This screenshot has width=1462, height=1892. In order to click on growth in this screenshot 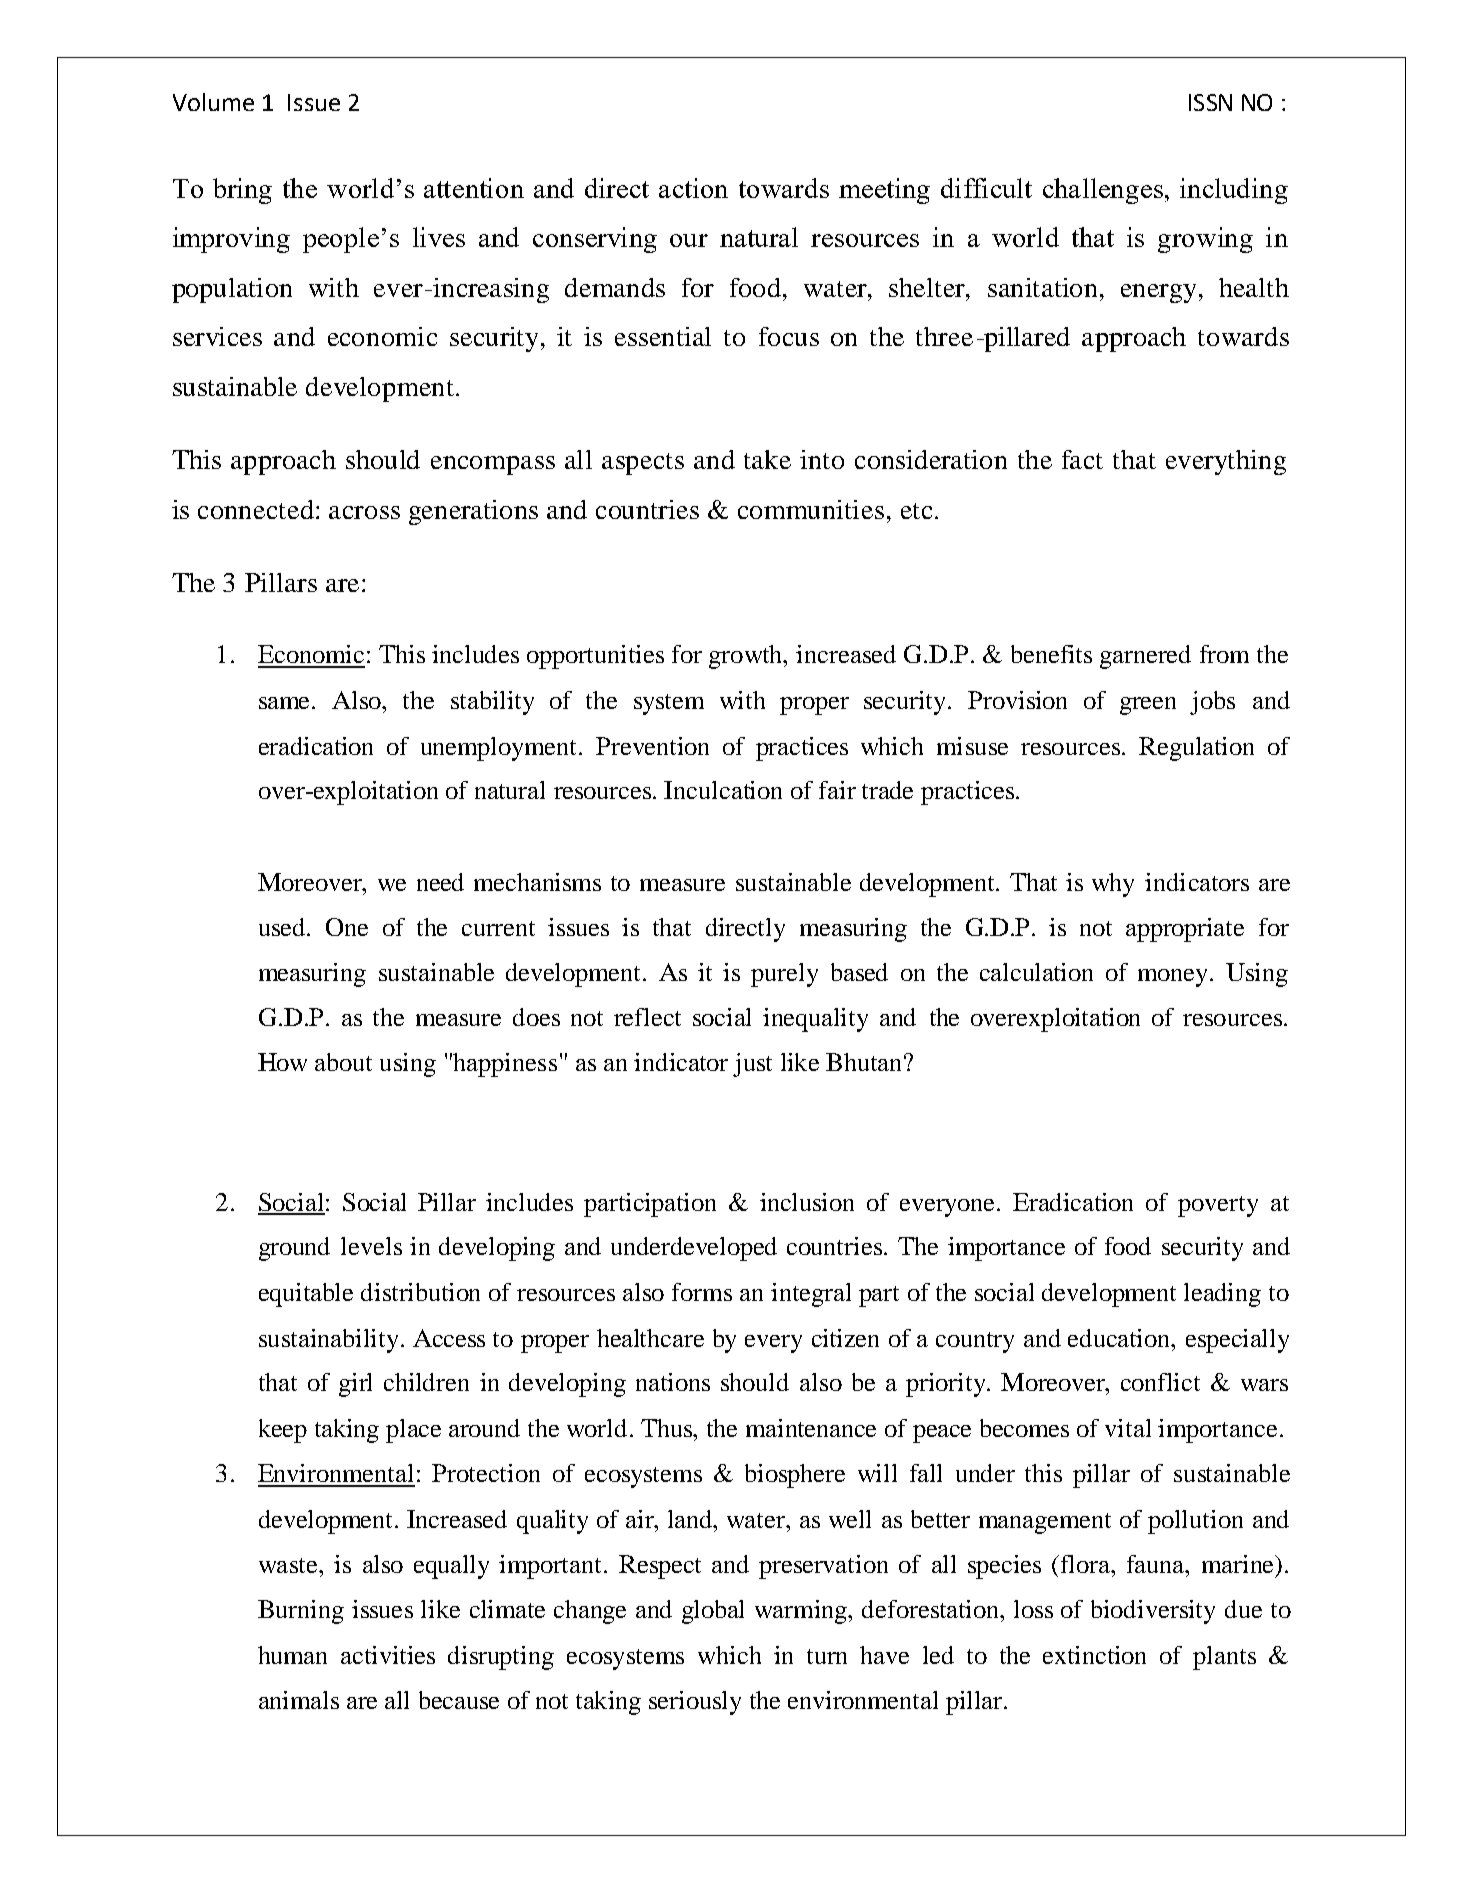, I will do `click(747, 657)`.
